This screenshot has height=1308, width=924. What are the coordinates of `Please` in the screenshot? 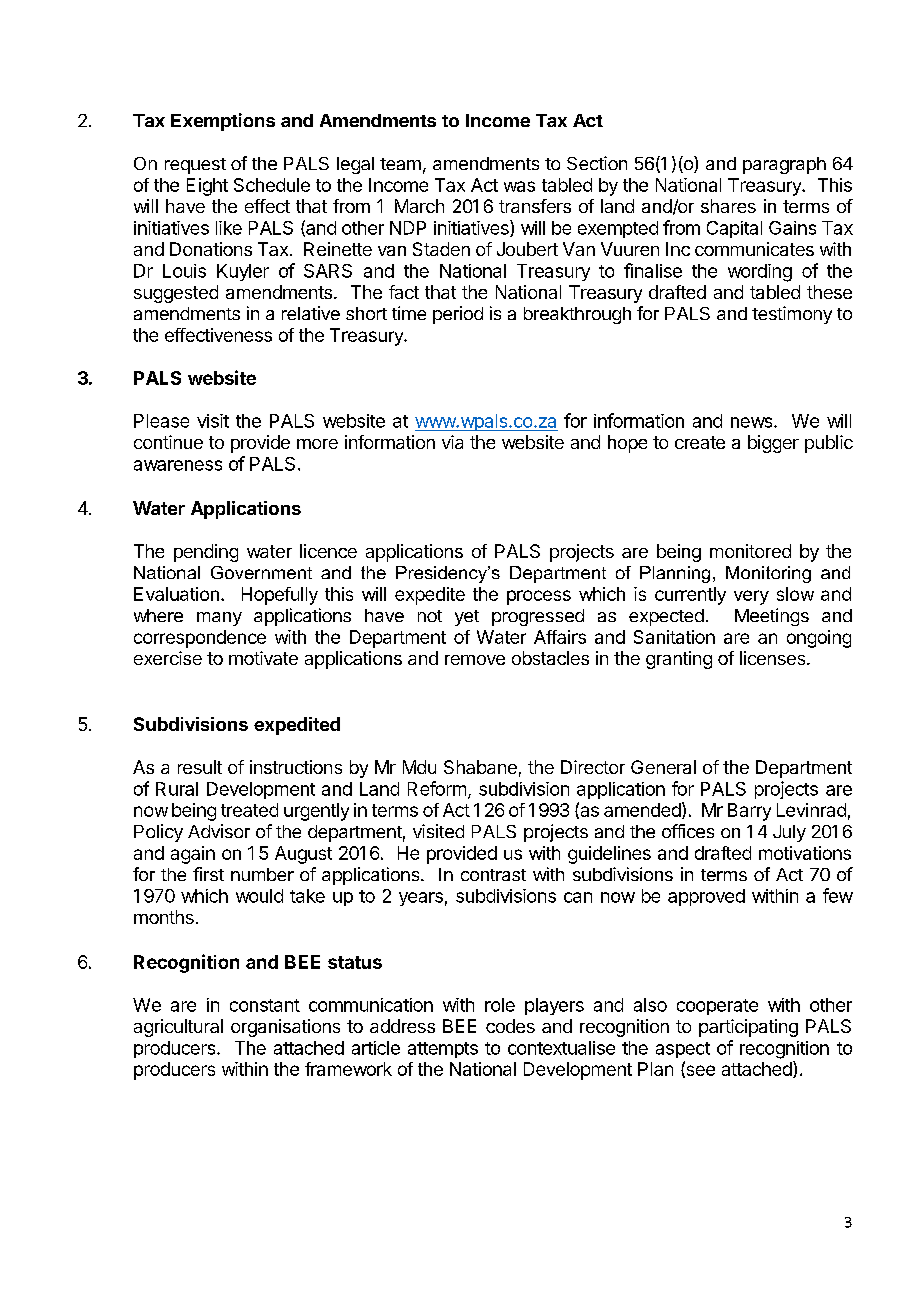 It's located at (161, 421).
